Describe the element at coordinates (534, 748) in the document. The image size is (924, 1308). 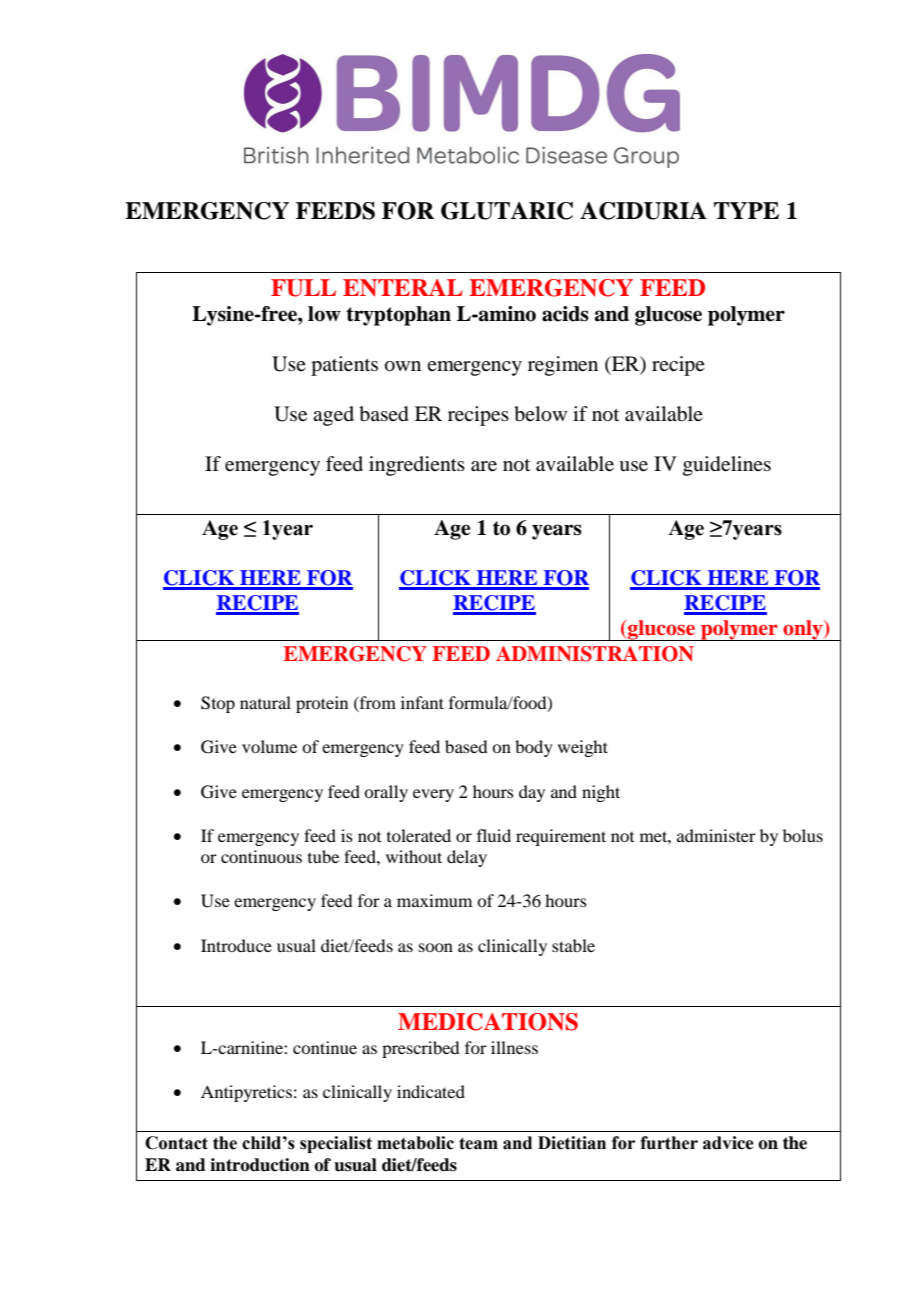
I see `body` at that location.
